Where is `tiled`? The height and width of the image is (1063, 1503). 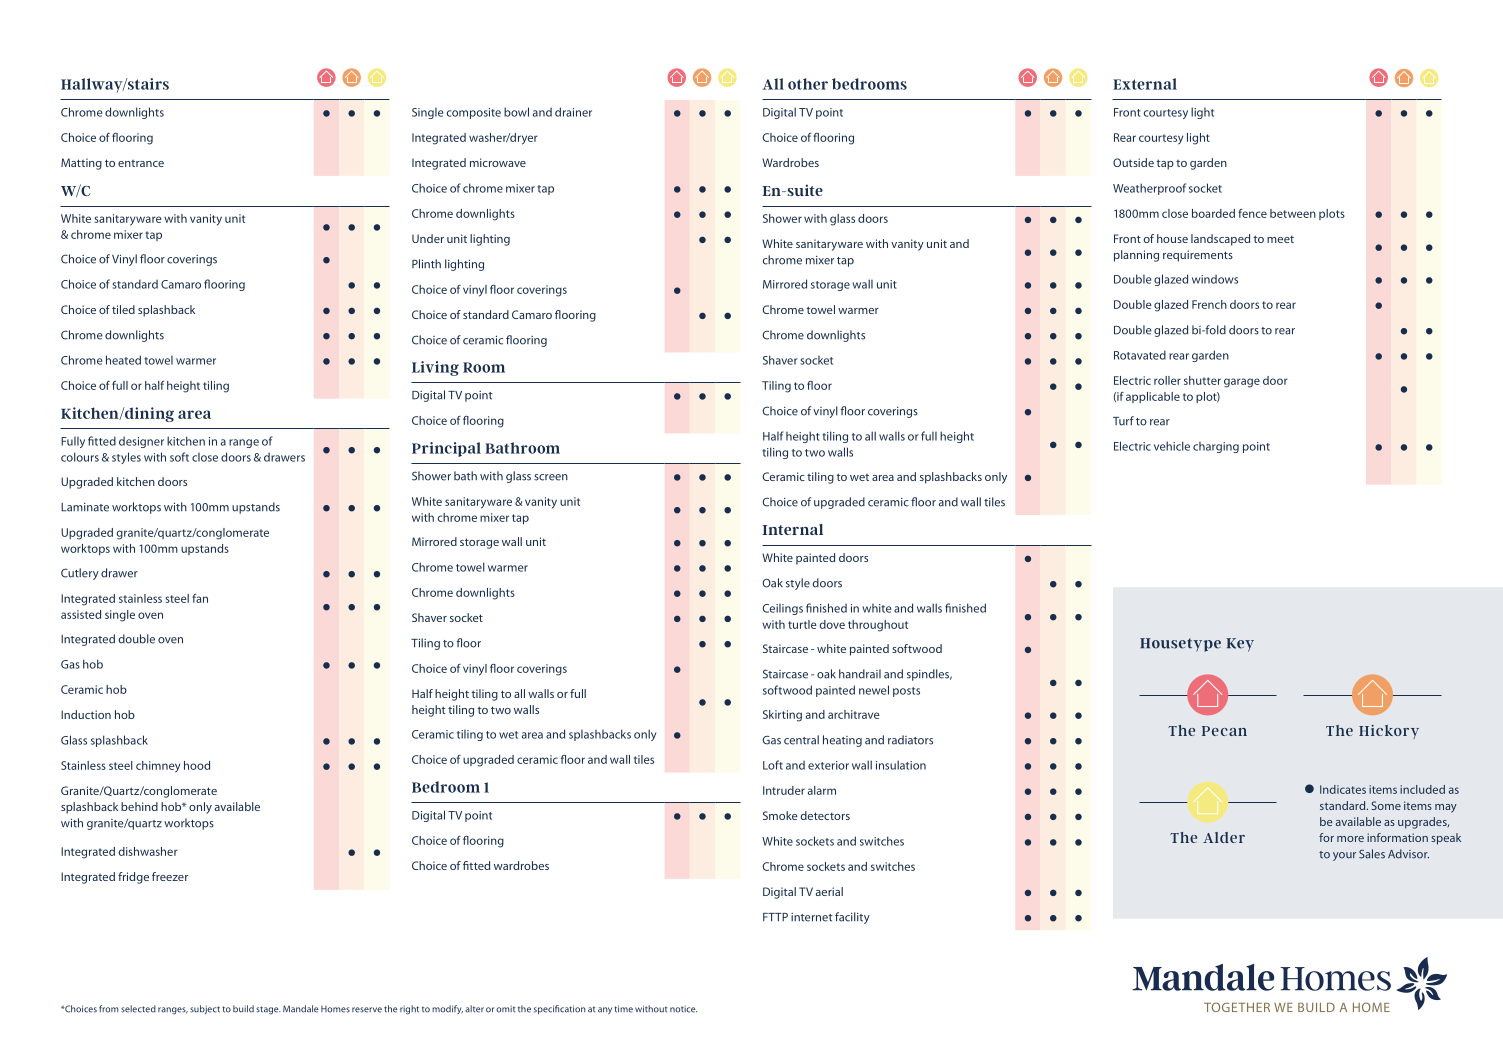 tiled is located at coordinates (123, 309).
